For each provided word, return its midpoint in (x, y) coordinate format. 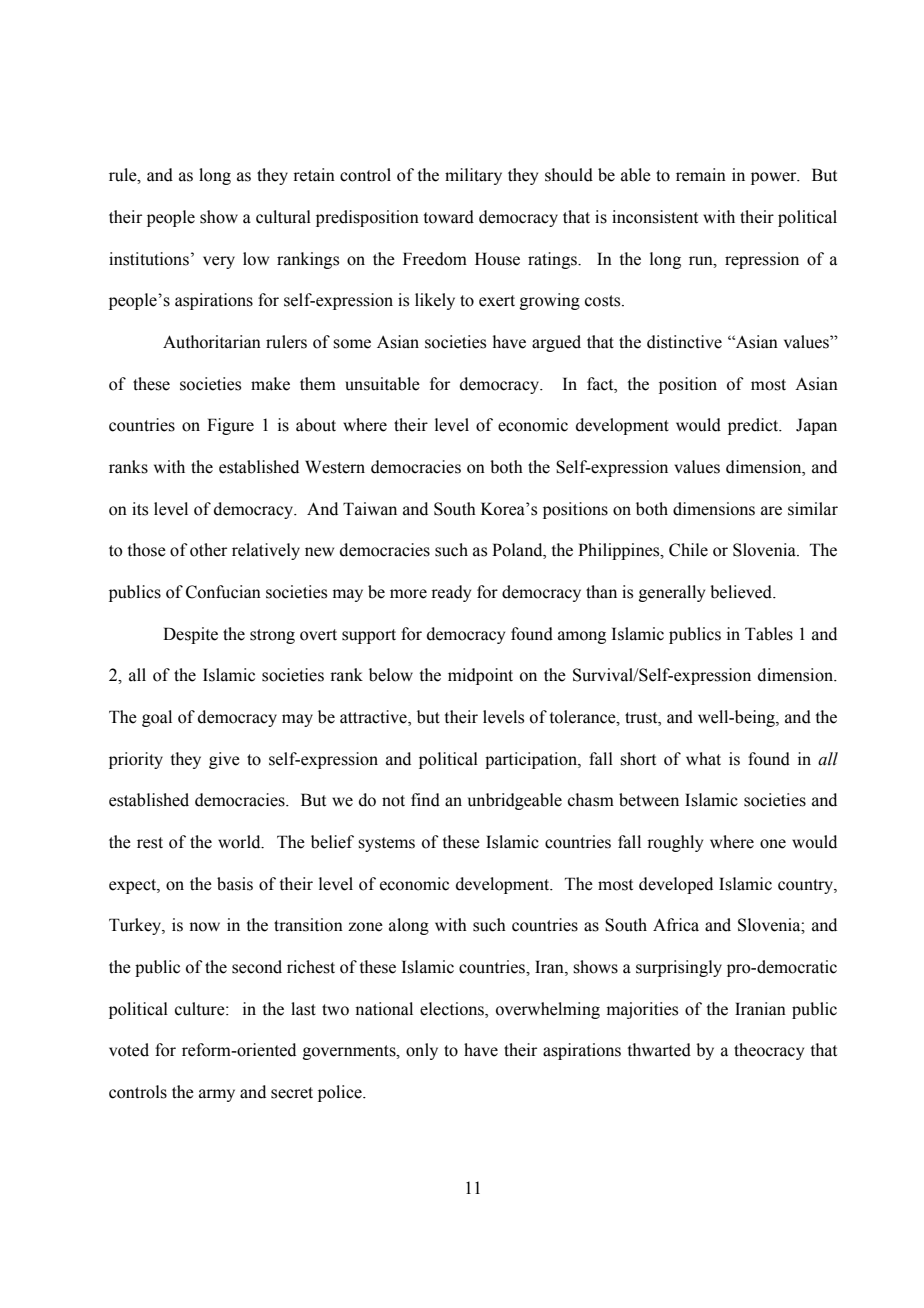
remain (701, 175)
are (771, 511)
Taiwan (370, 509)
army (217, 1095)
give (224, 760)
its (140, 509)
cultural (283, 217)
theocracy (769, 1051)
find (425, 800)
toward (449, 217)
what (703, 759)
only (422, 1051)
